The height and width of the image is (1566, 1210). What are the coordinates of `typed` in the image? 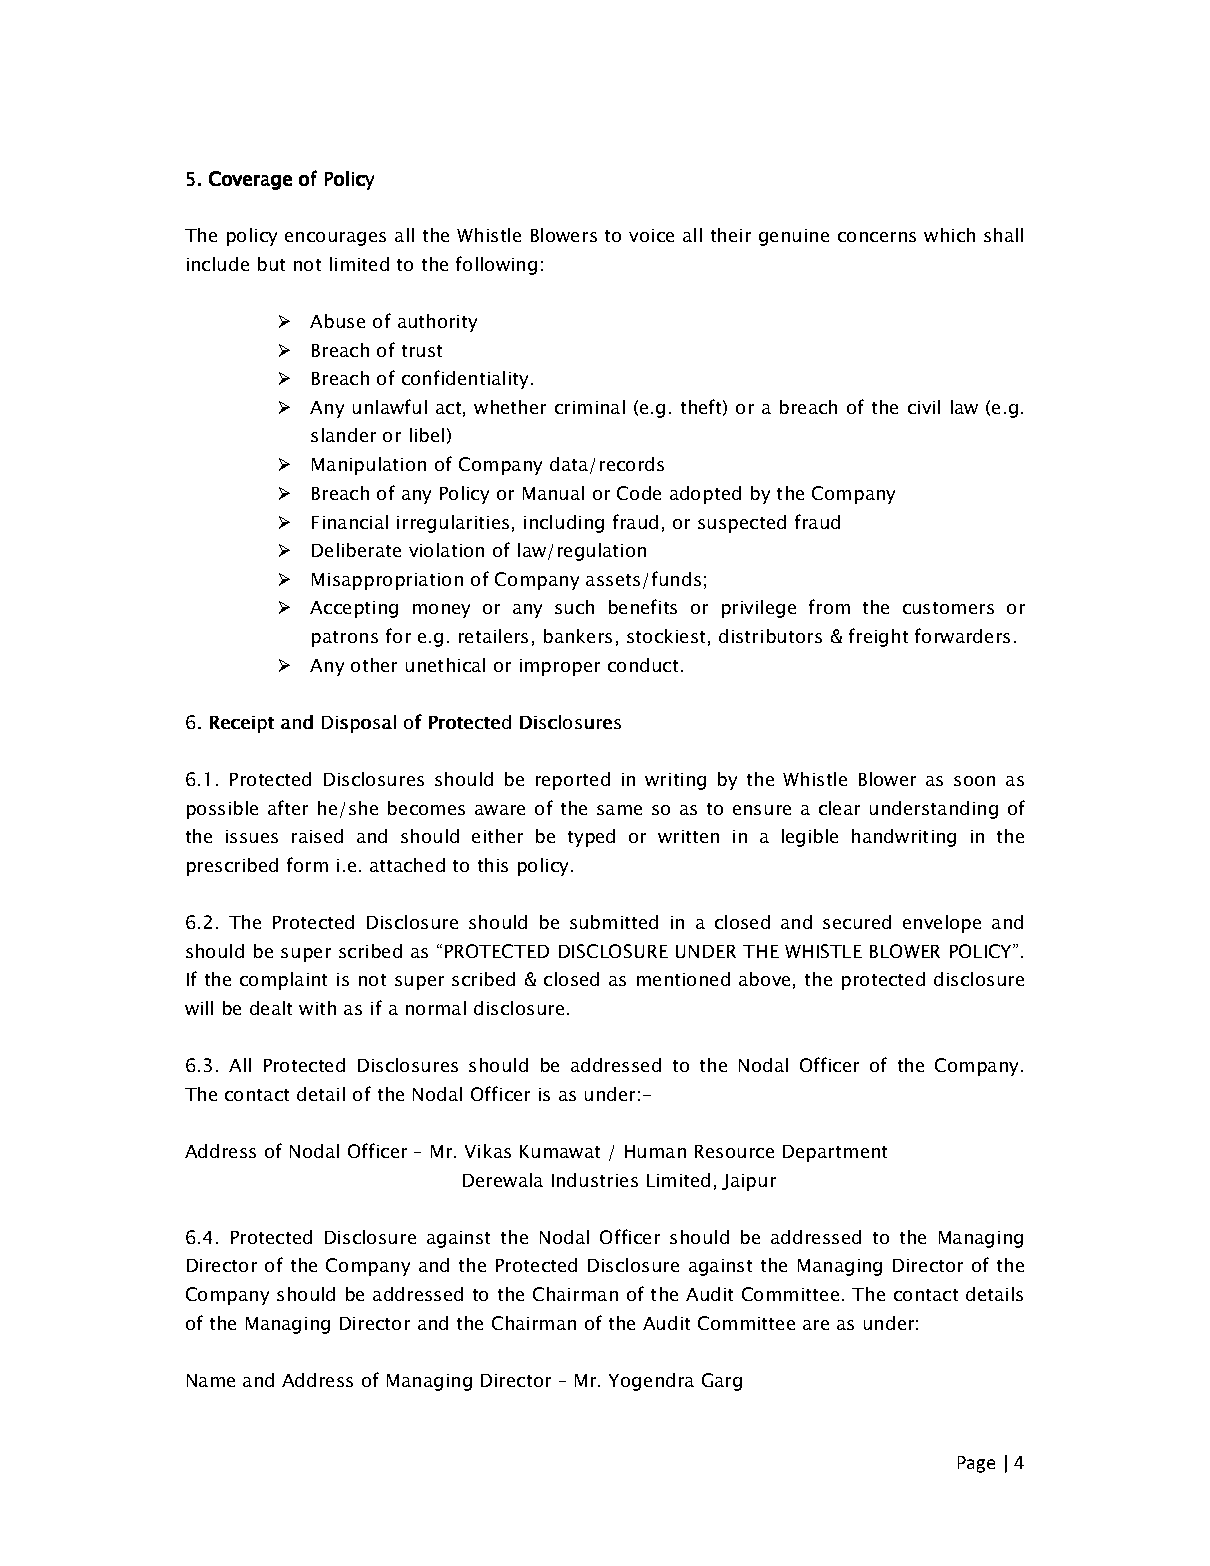 It's located at (591, 838).
